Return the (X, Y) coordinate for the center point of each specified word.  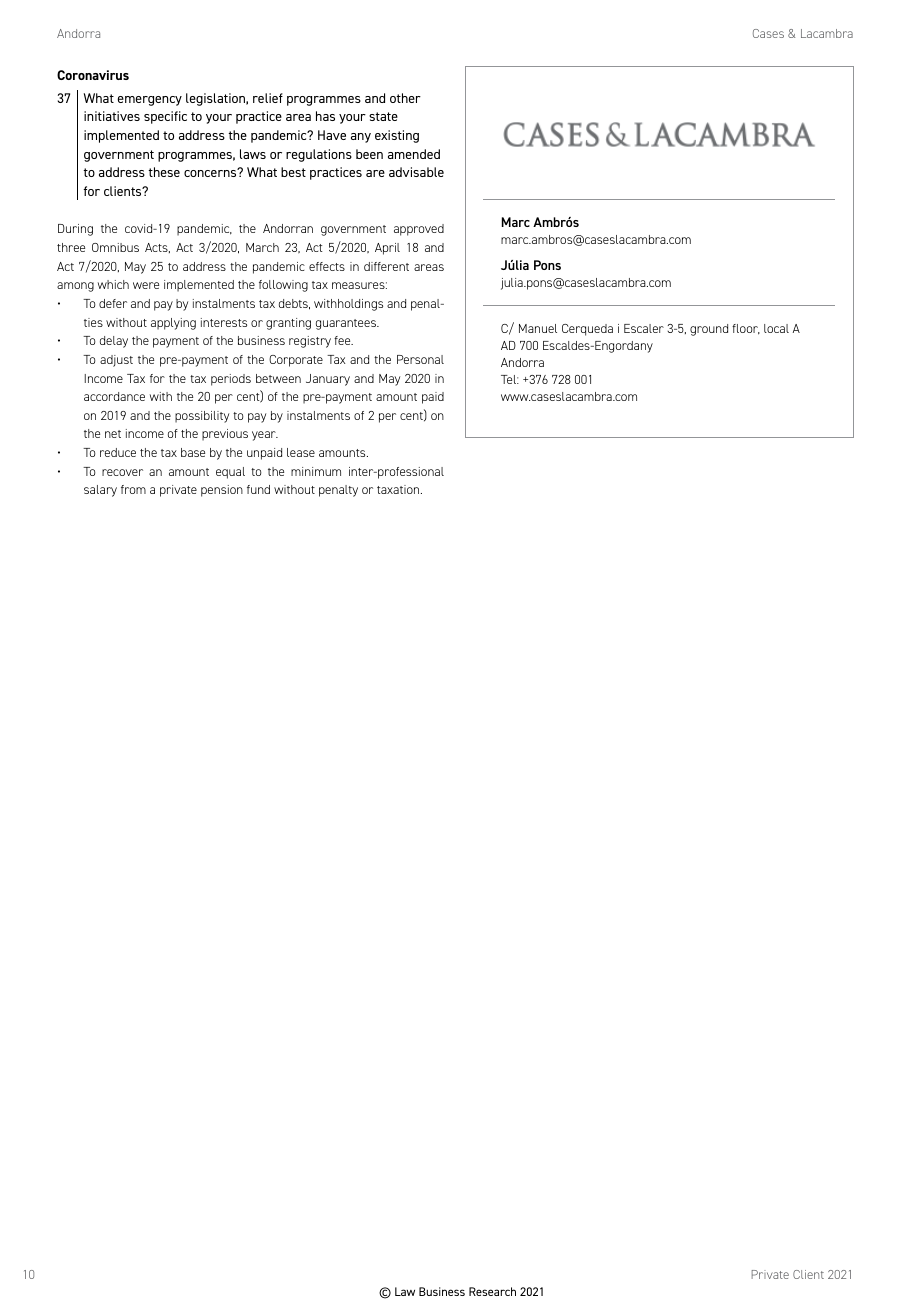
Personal (420, 359)
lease (301, 452)
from (133, 489)
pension (222, 491)
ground (709, 330)
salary (100, 491)
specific (165, 117)
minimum (316, 471)
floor (746, 329)
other (405, 98)
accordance (114, 396)
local (776, 328)
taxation (399, 489)
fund (258, 489)
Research (492, 1291)
